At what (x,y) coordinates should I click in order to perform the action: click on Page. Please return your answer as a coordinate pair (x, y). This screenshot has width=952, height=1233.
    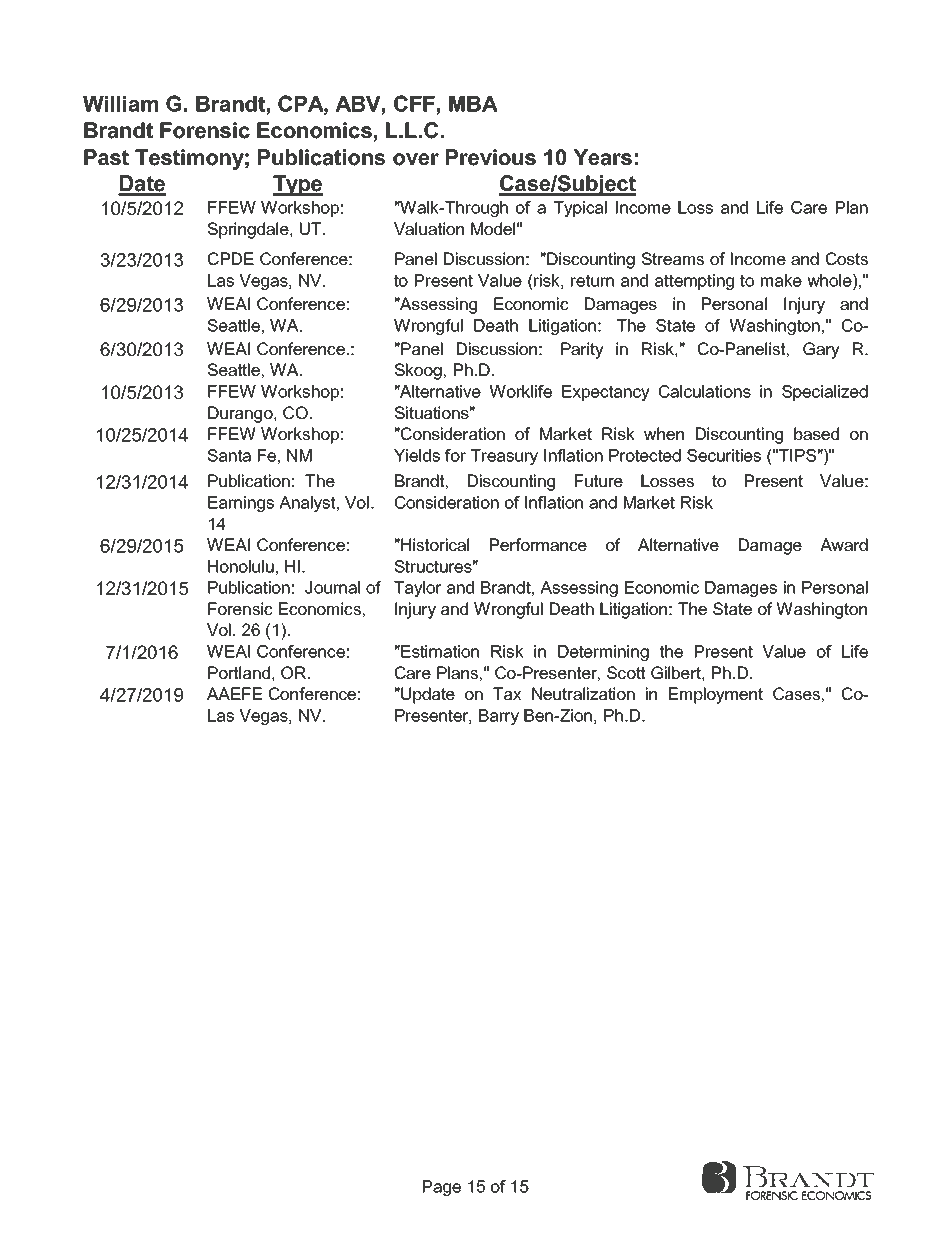
    Looking at the image, I should click on (442, 1188).
